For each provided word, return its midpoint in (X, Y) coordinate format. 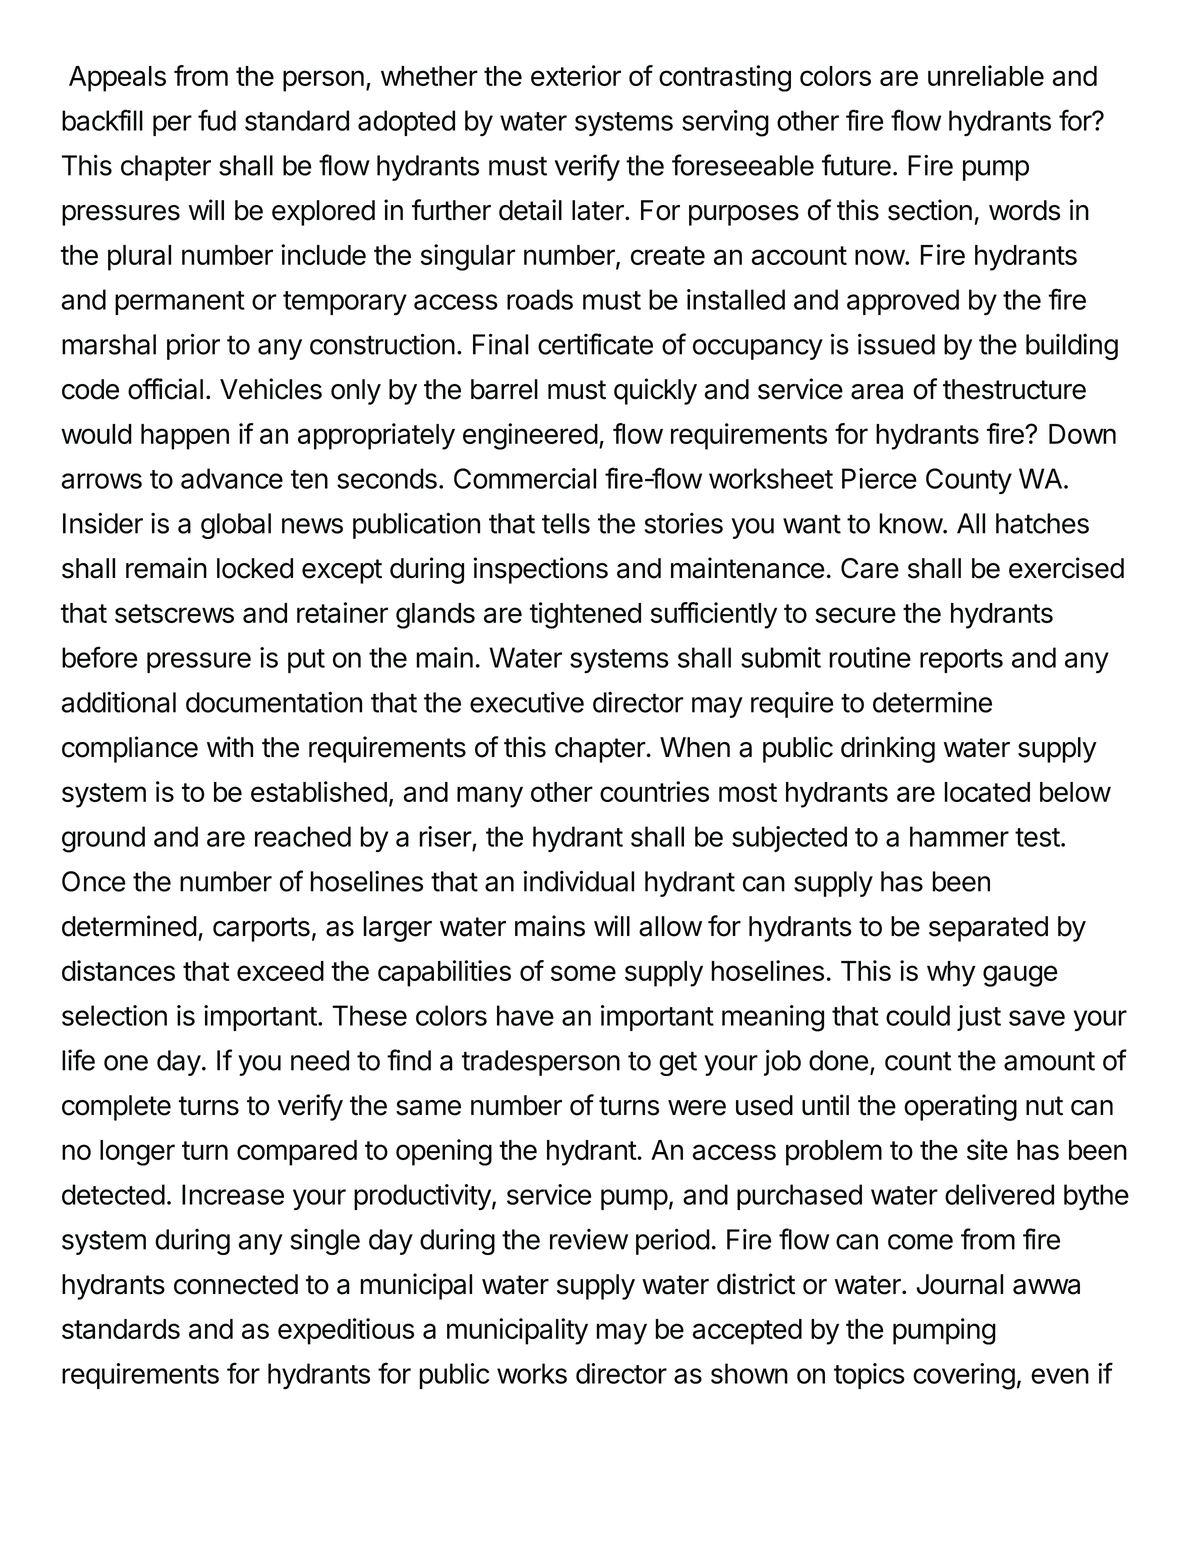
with (230, 747)
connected (236, 1284)
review (589, 1239)
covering (964, 1376)
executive (527, 702)
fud (217, 120)
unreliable (986, 75)
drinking (888, 749)
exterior (576, 75)
